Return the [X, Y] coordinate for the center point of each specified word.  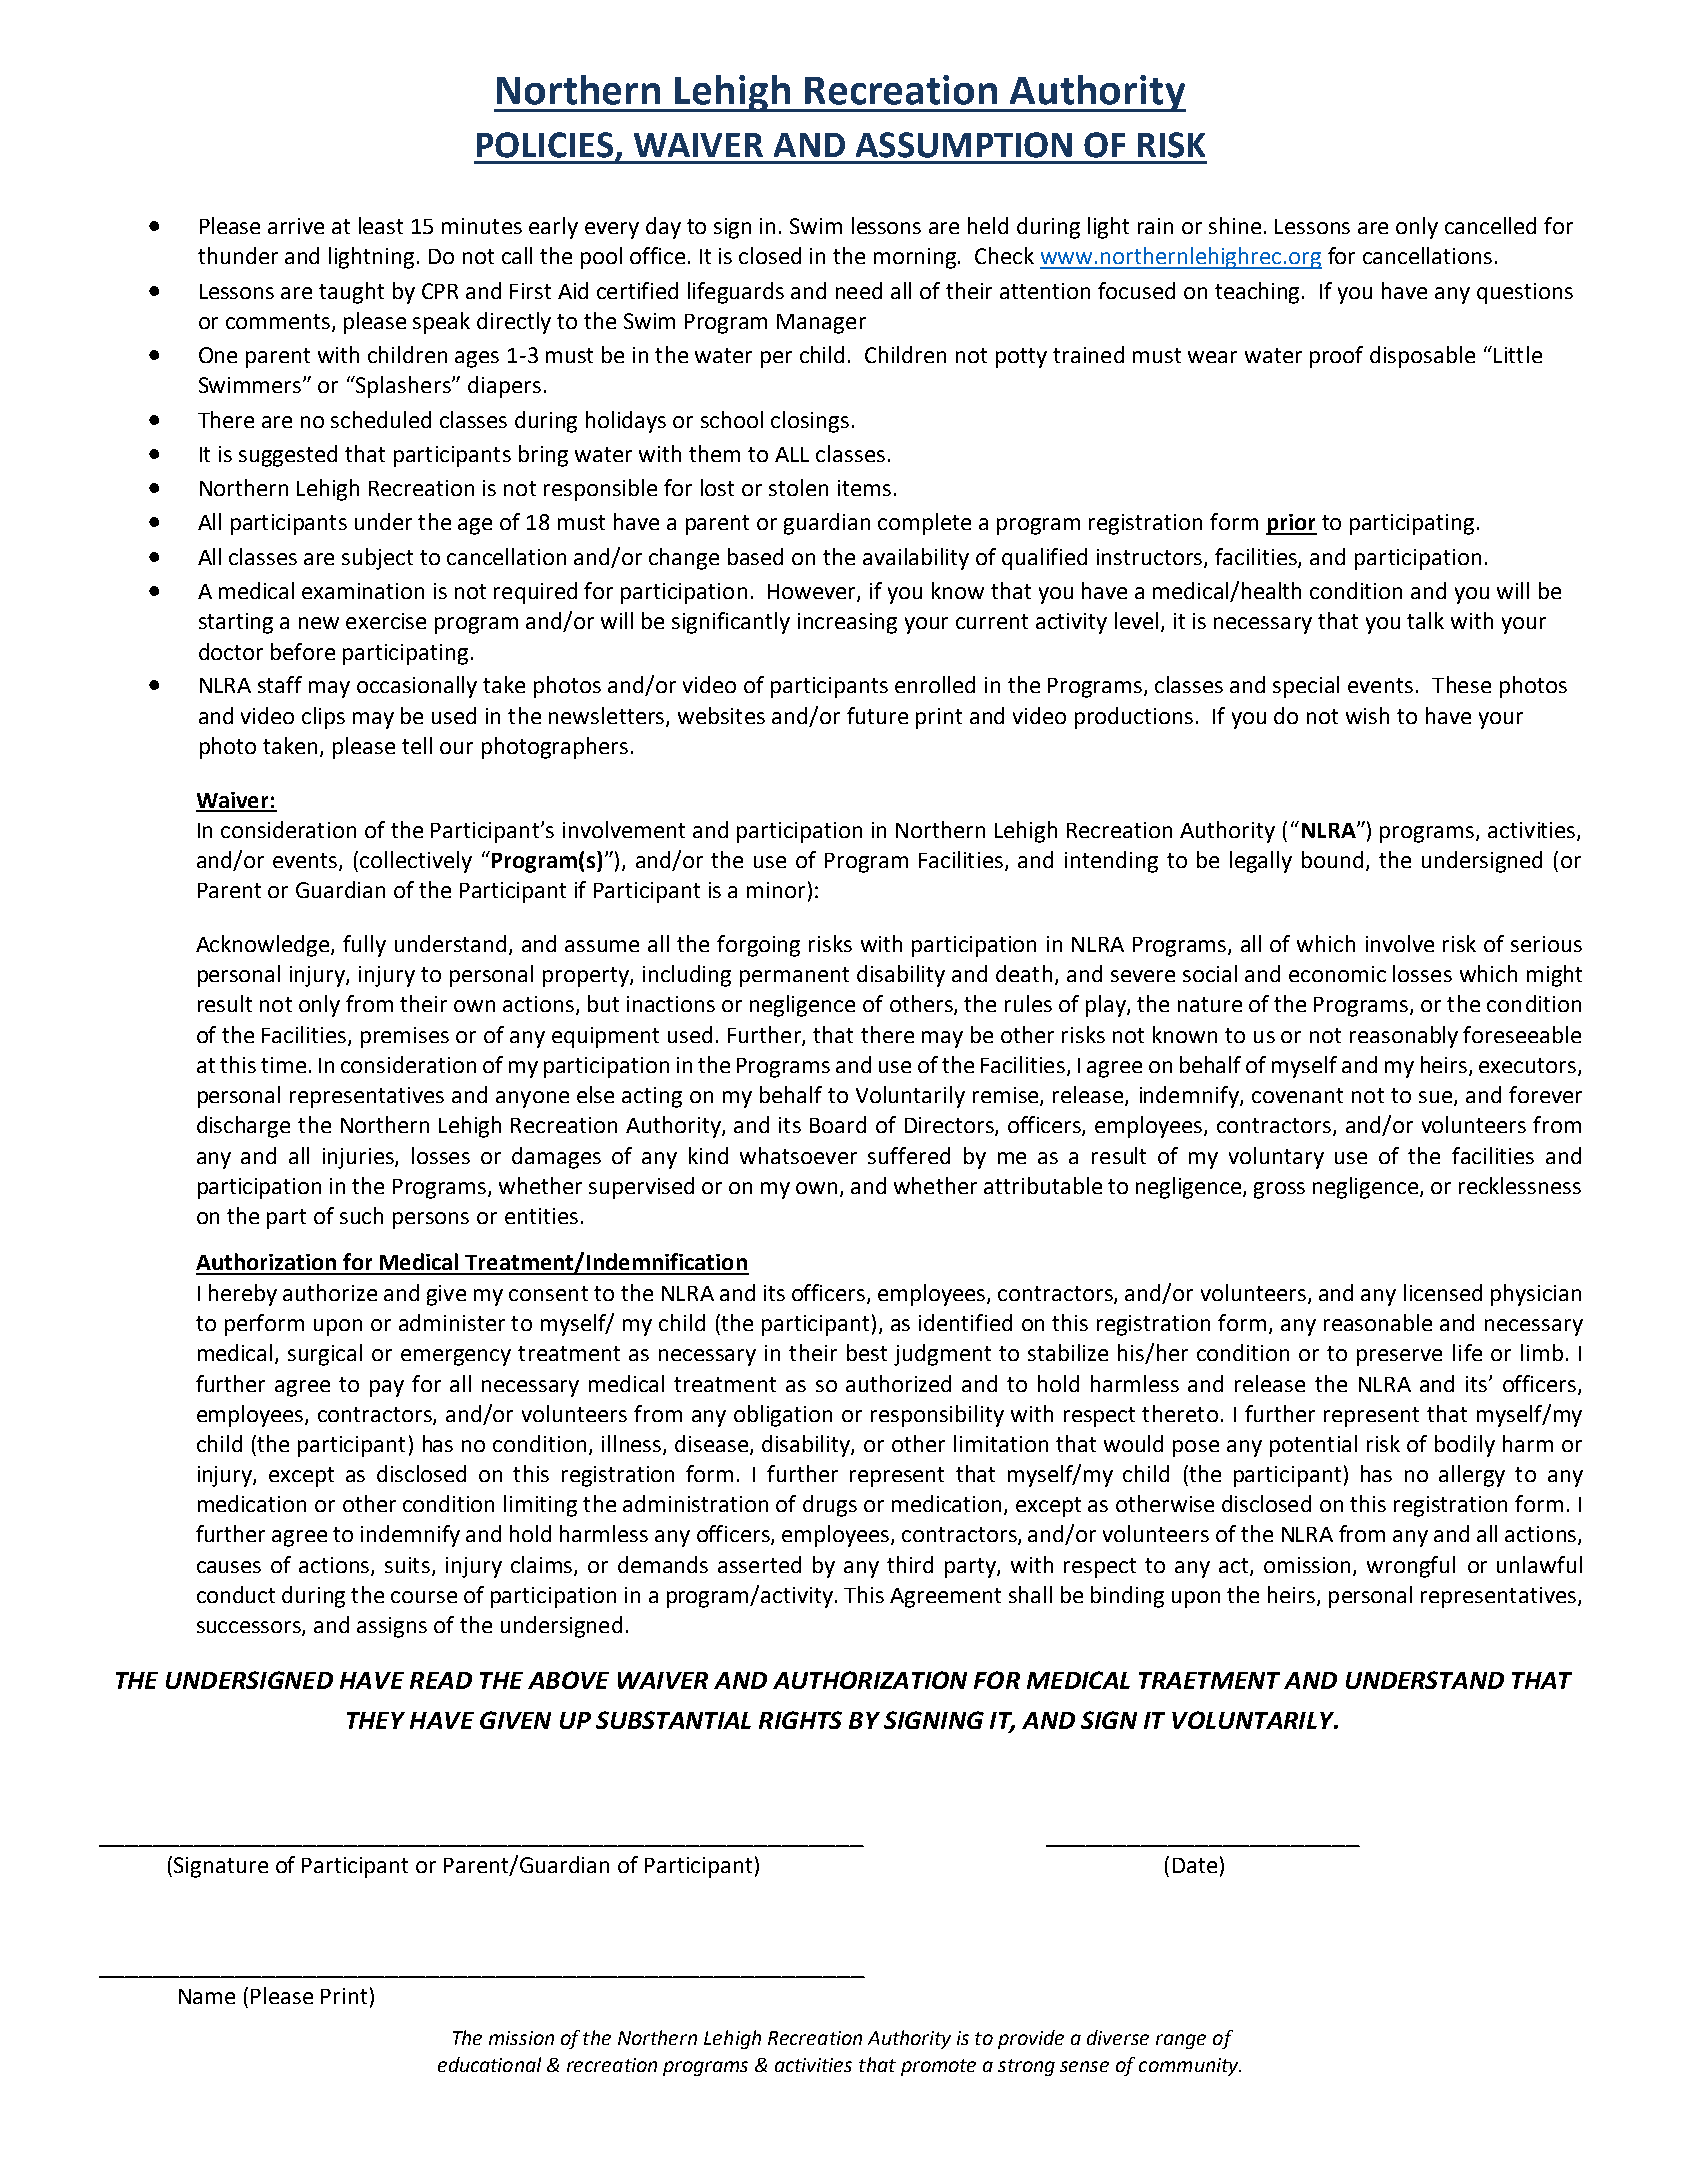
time [283, 1065]
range [1181, 2041]
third [910, 1564]
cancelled [1490, 225]
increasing [847, 623]
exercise [386, 621]
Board [838, 1124]
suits [409, 1566]
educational [489, 2064]
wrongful [1411, 1567]
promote [938, 2067]
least [381, 225]
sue [1435, 1097]
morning [916, 258]
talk [1425, 620]
